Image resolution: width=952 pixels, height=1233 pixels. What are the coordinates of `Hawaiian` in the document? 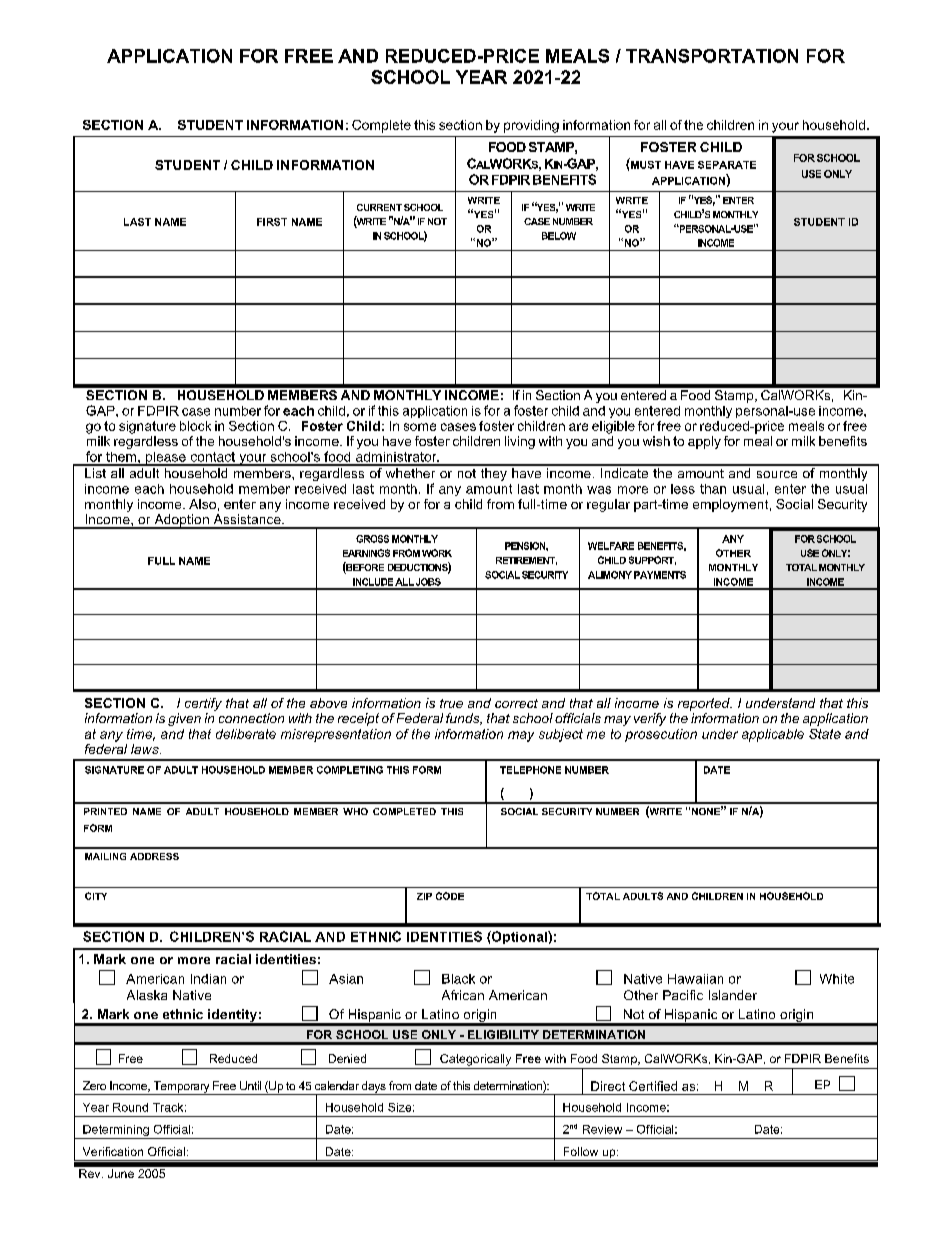 It's located at (695, 979).
